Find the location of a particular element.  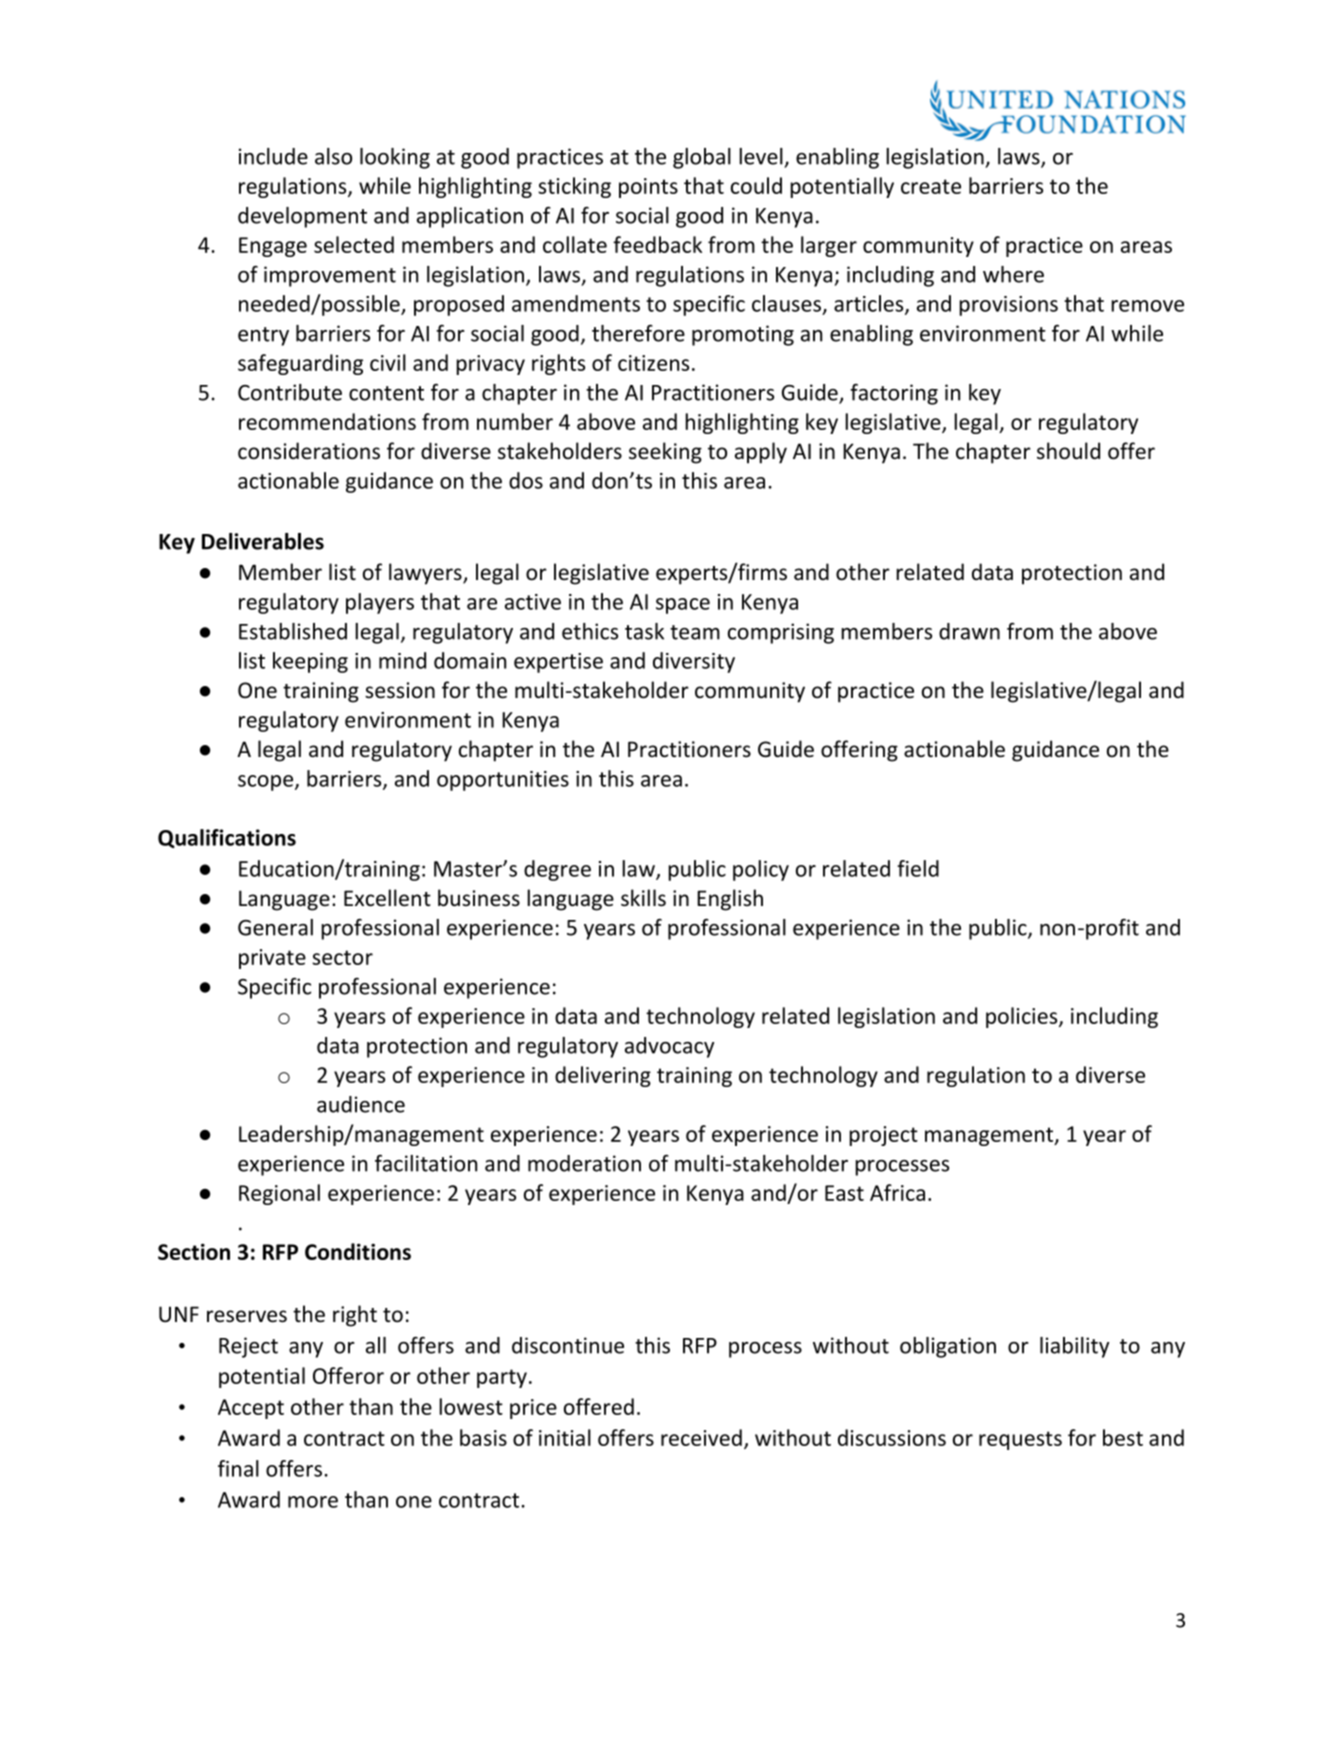

considerations is located at coordinates (309, 451).
